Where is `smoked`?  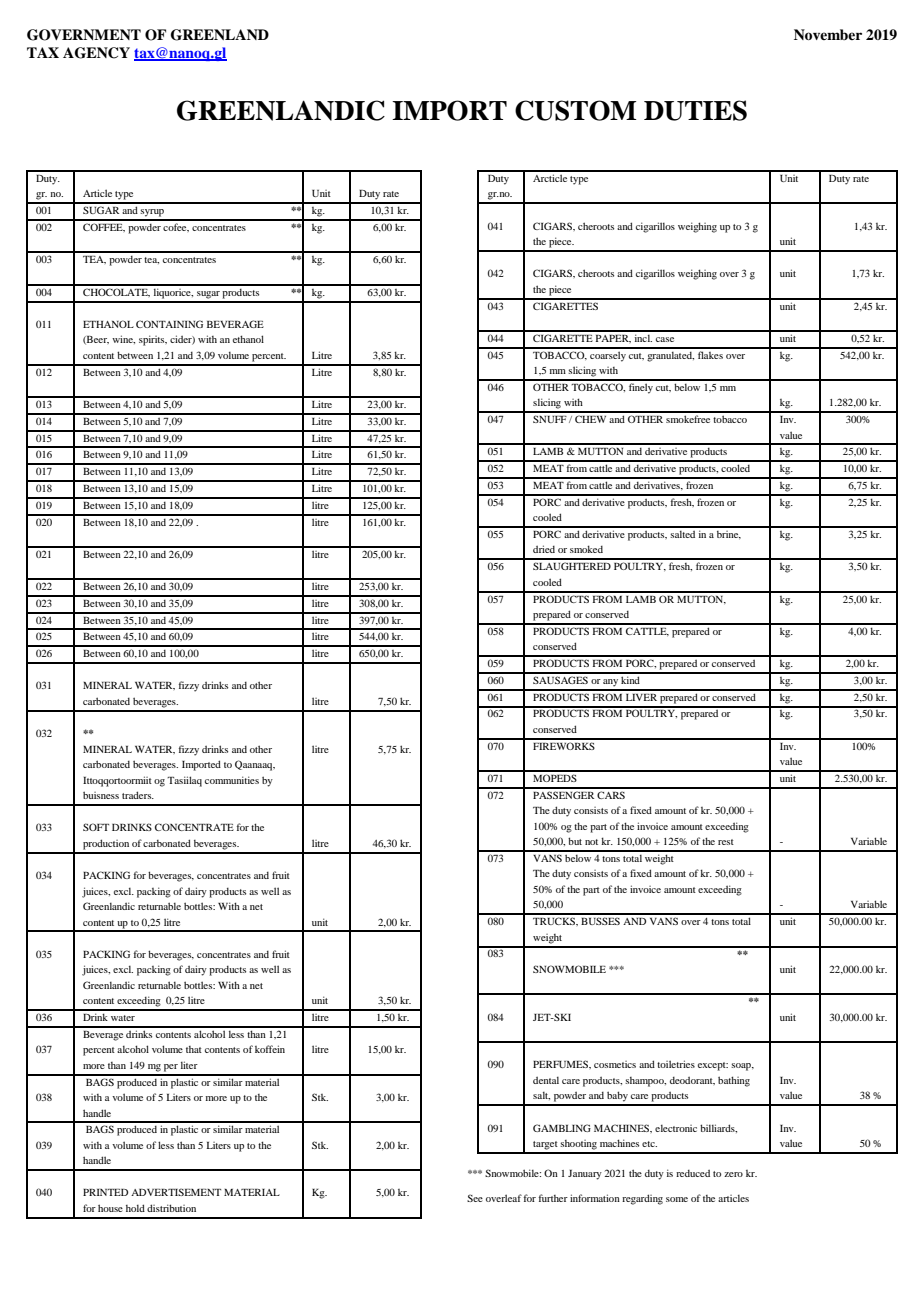 smoked is located at coordinates (586, 549).
